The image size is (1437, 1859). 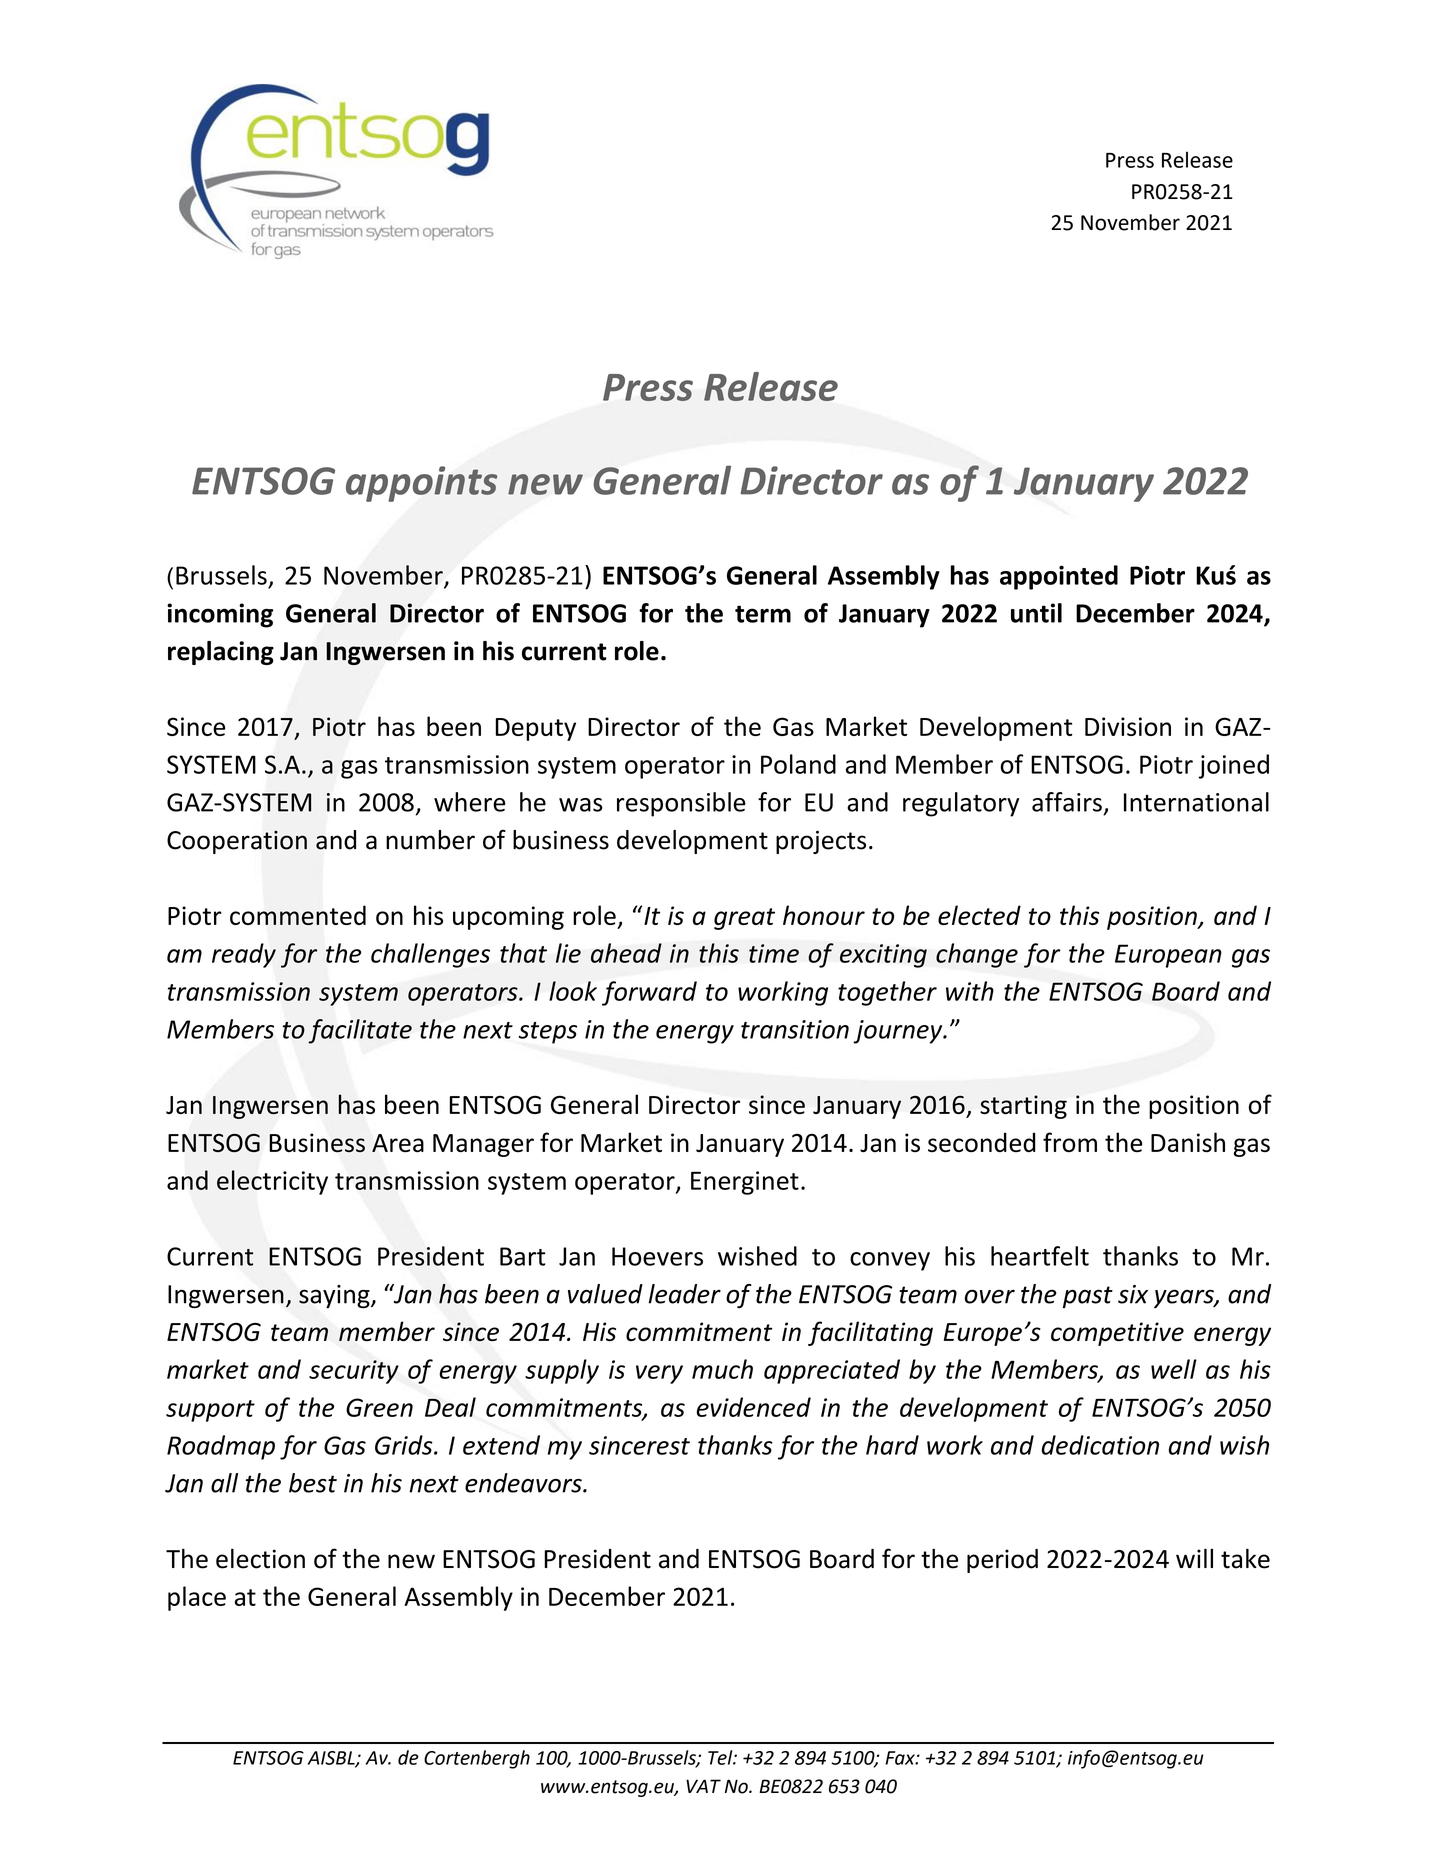 I want to click on commented, so click(x=298, y=915).
